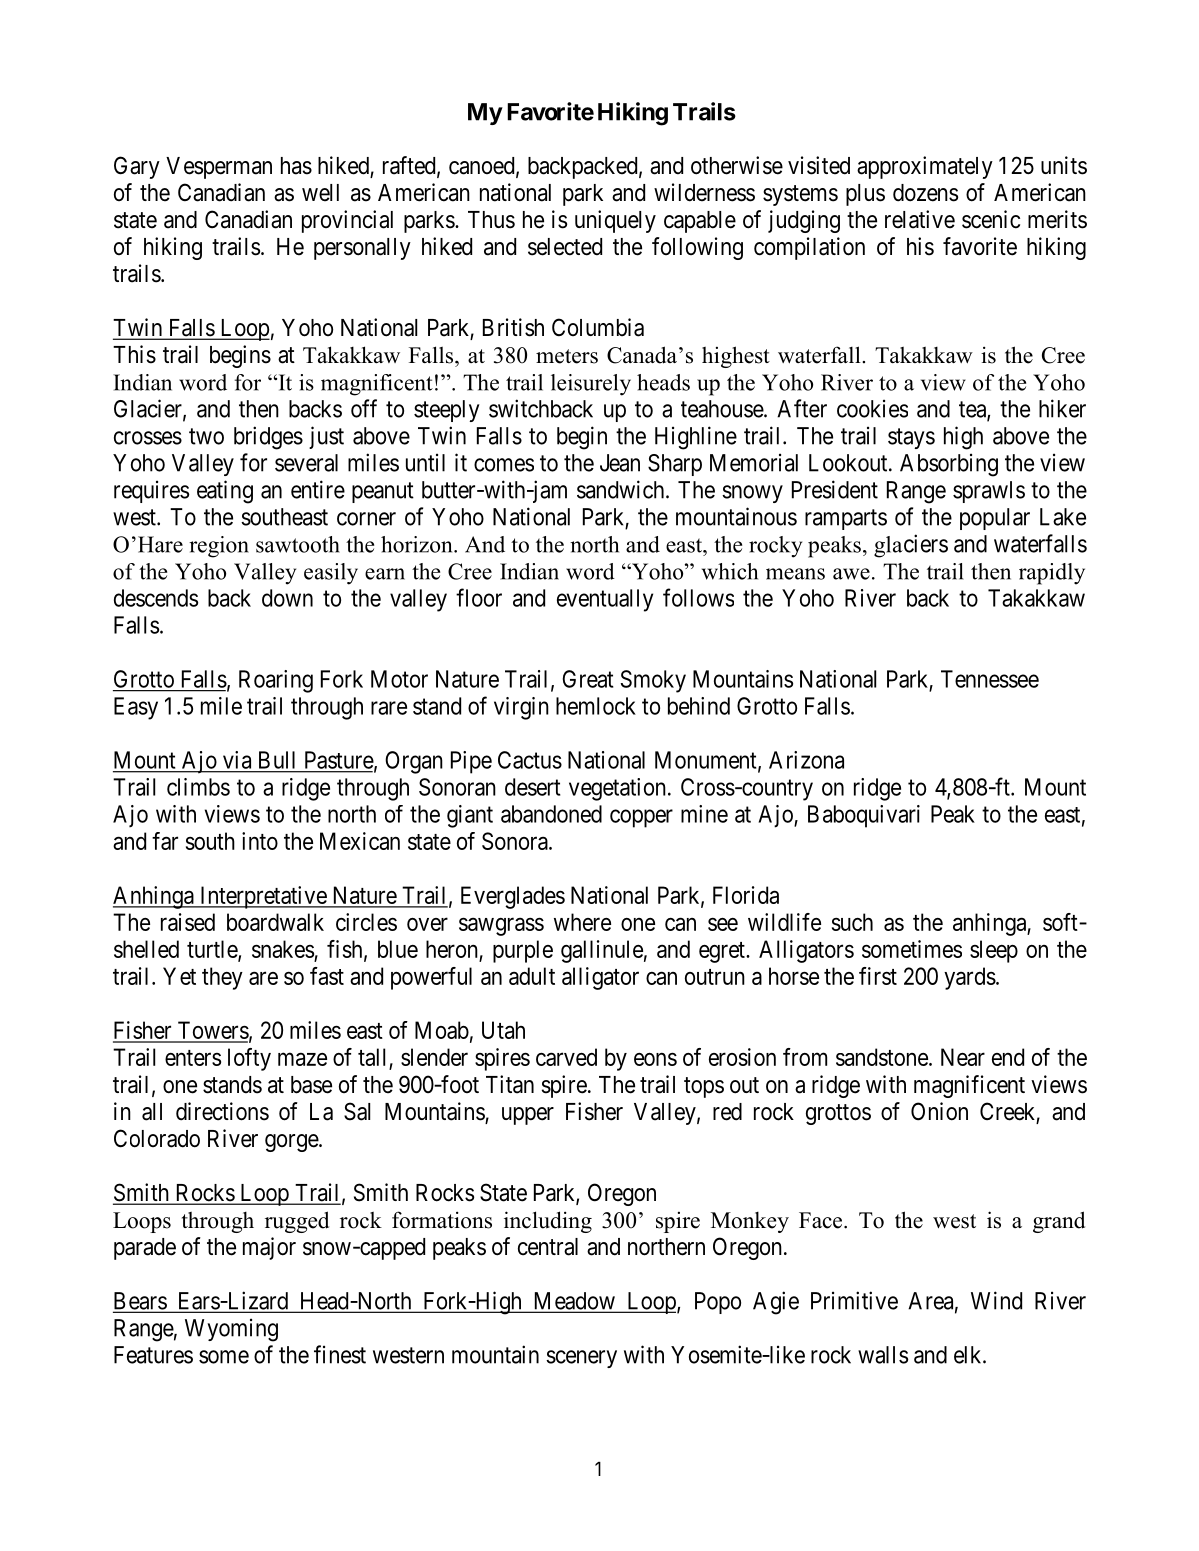  Describe the element at coordinates (296, 166) in the page. I see `has` at that location.
